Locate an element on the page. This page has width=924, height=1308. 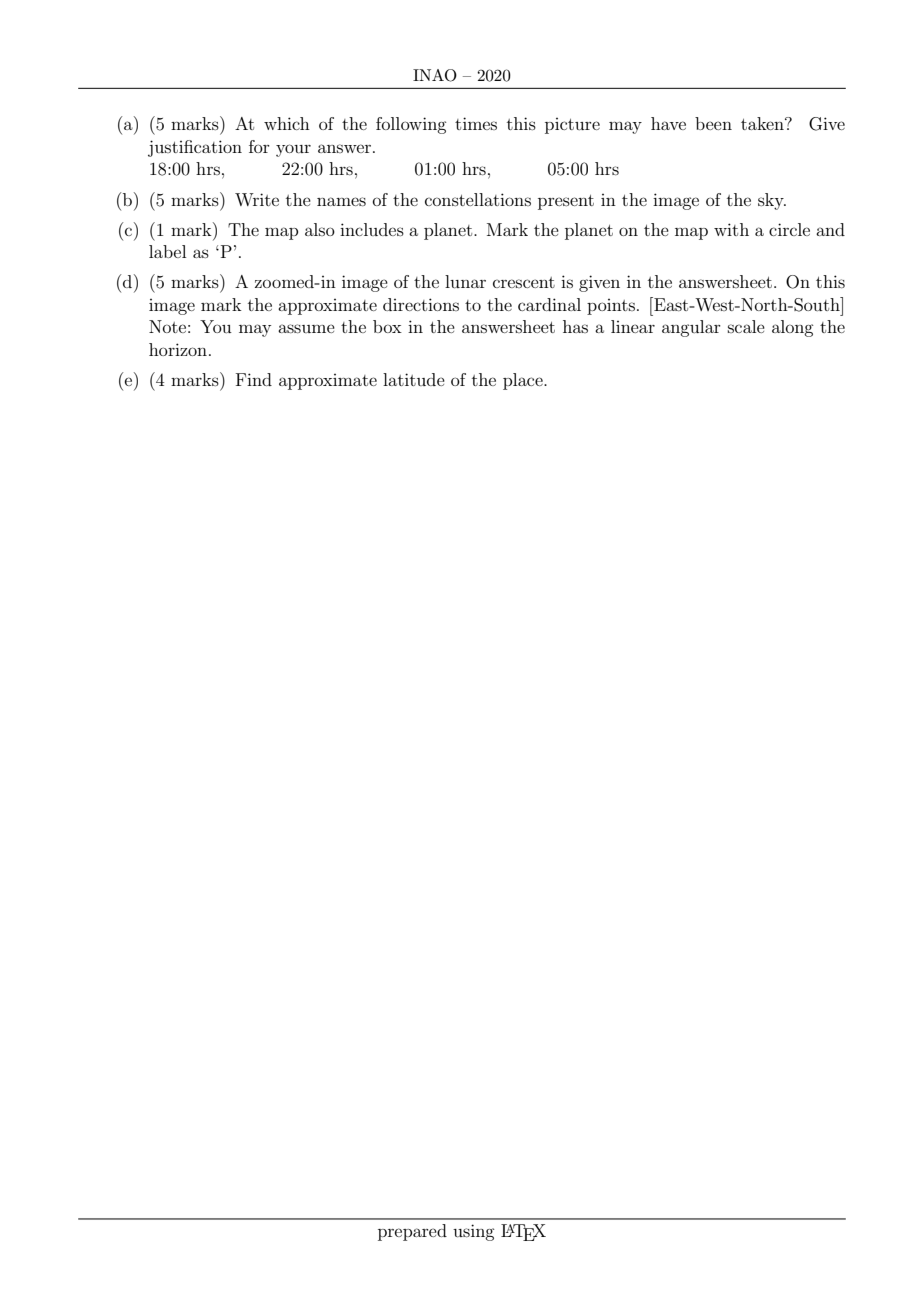
times is located at coordinates (476, 123).
